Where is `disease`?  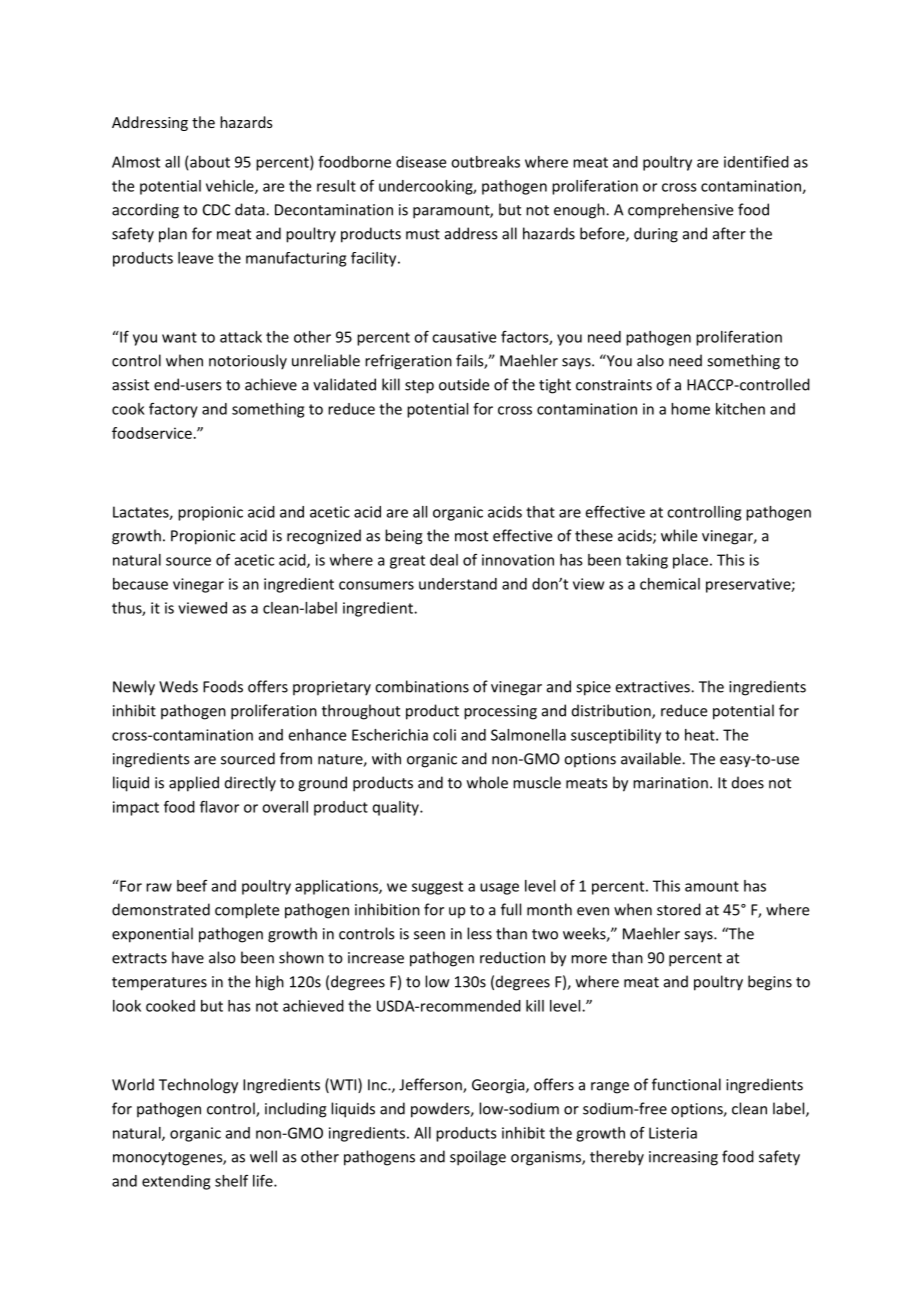
disease is located at coordinates (421, 162).
